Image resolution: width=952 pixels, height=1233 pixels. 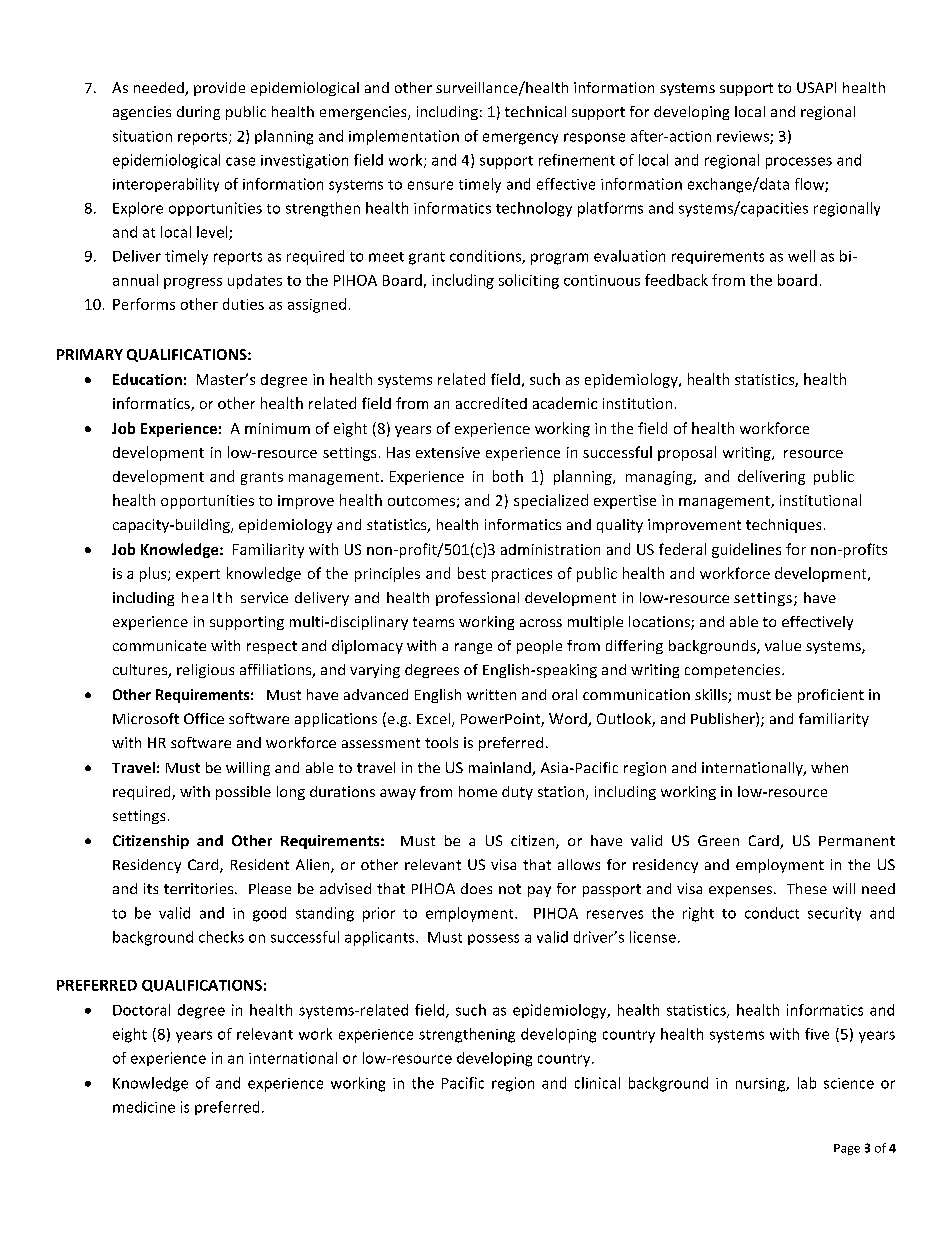 I want to click on territories, so click(x=200, y=888).
